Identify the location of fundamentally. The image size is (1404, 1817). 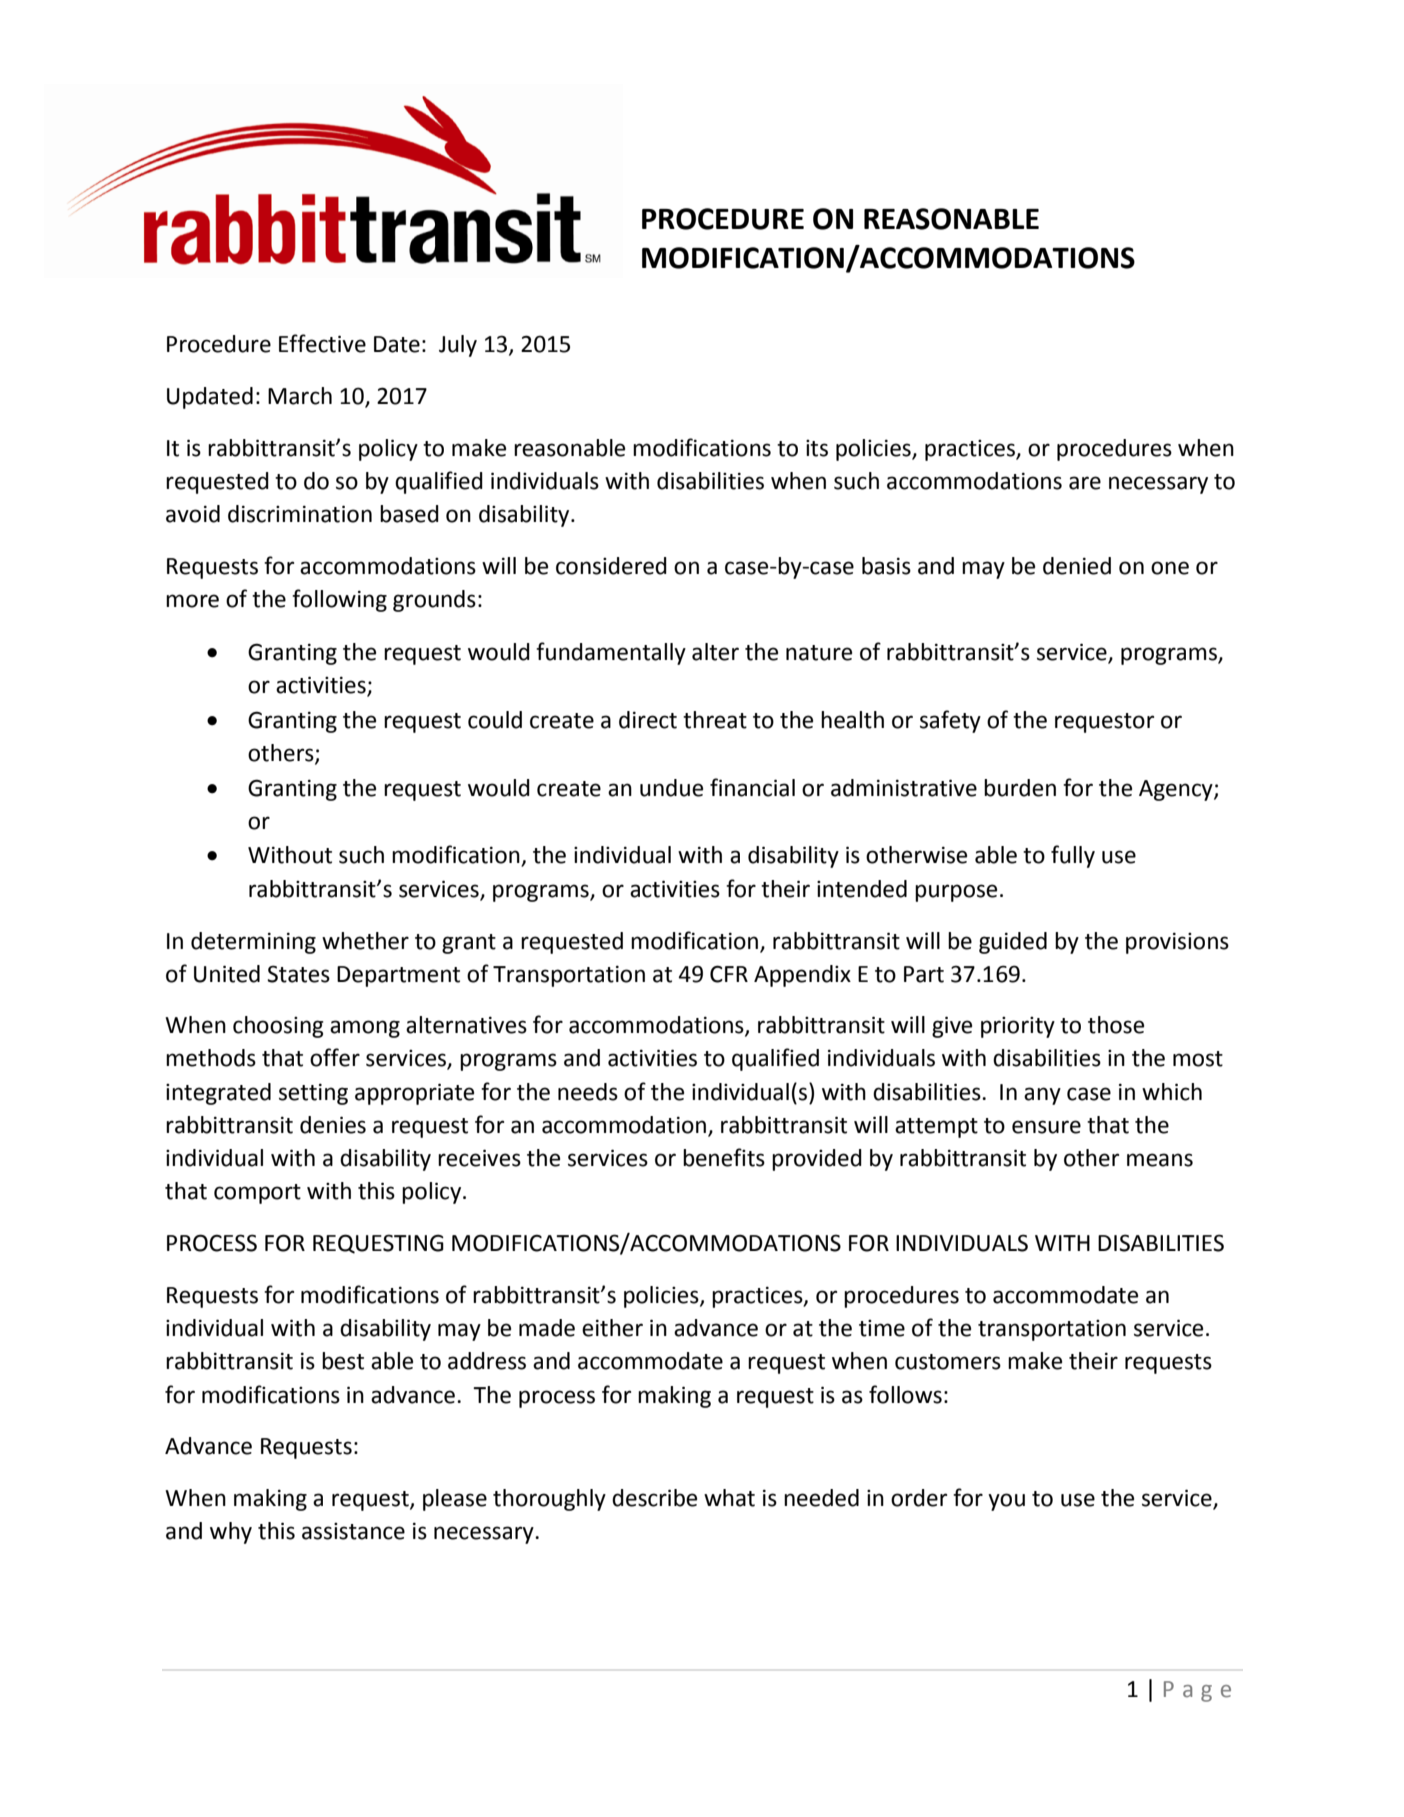
(611, 653).
